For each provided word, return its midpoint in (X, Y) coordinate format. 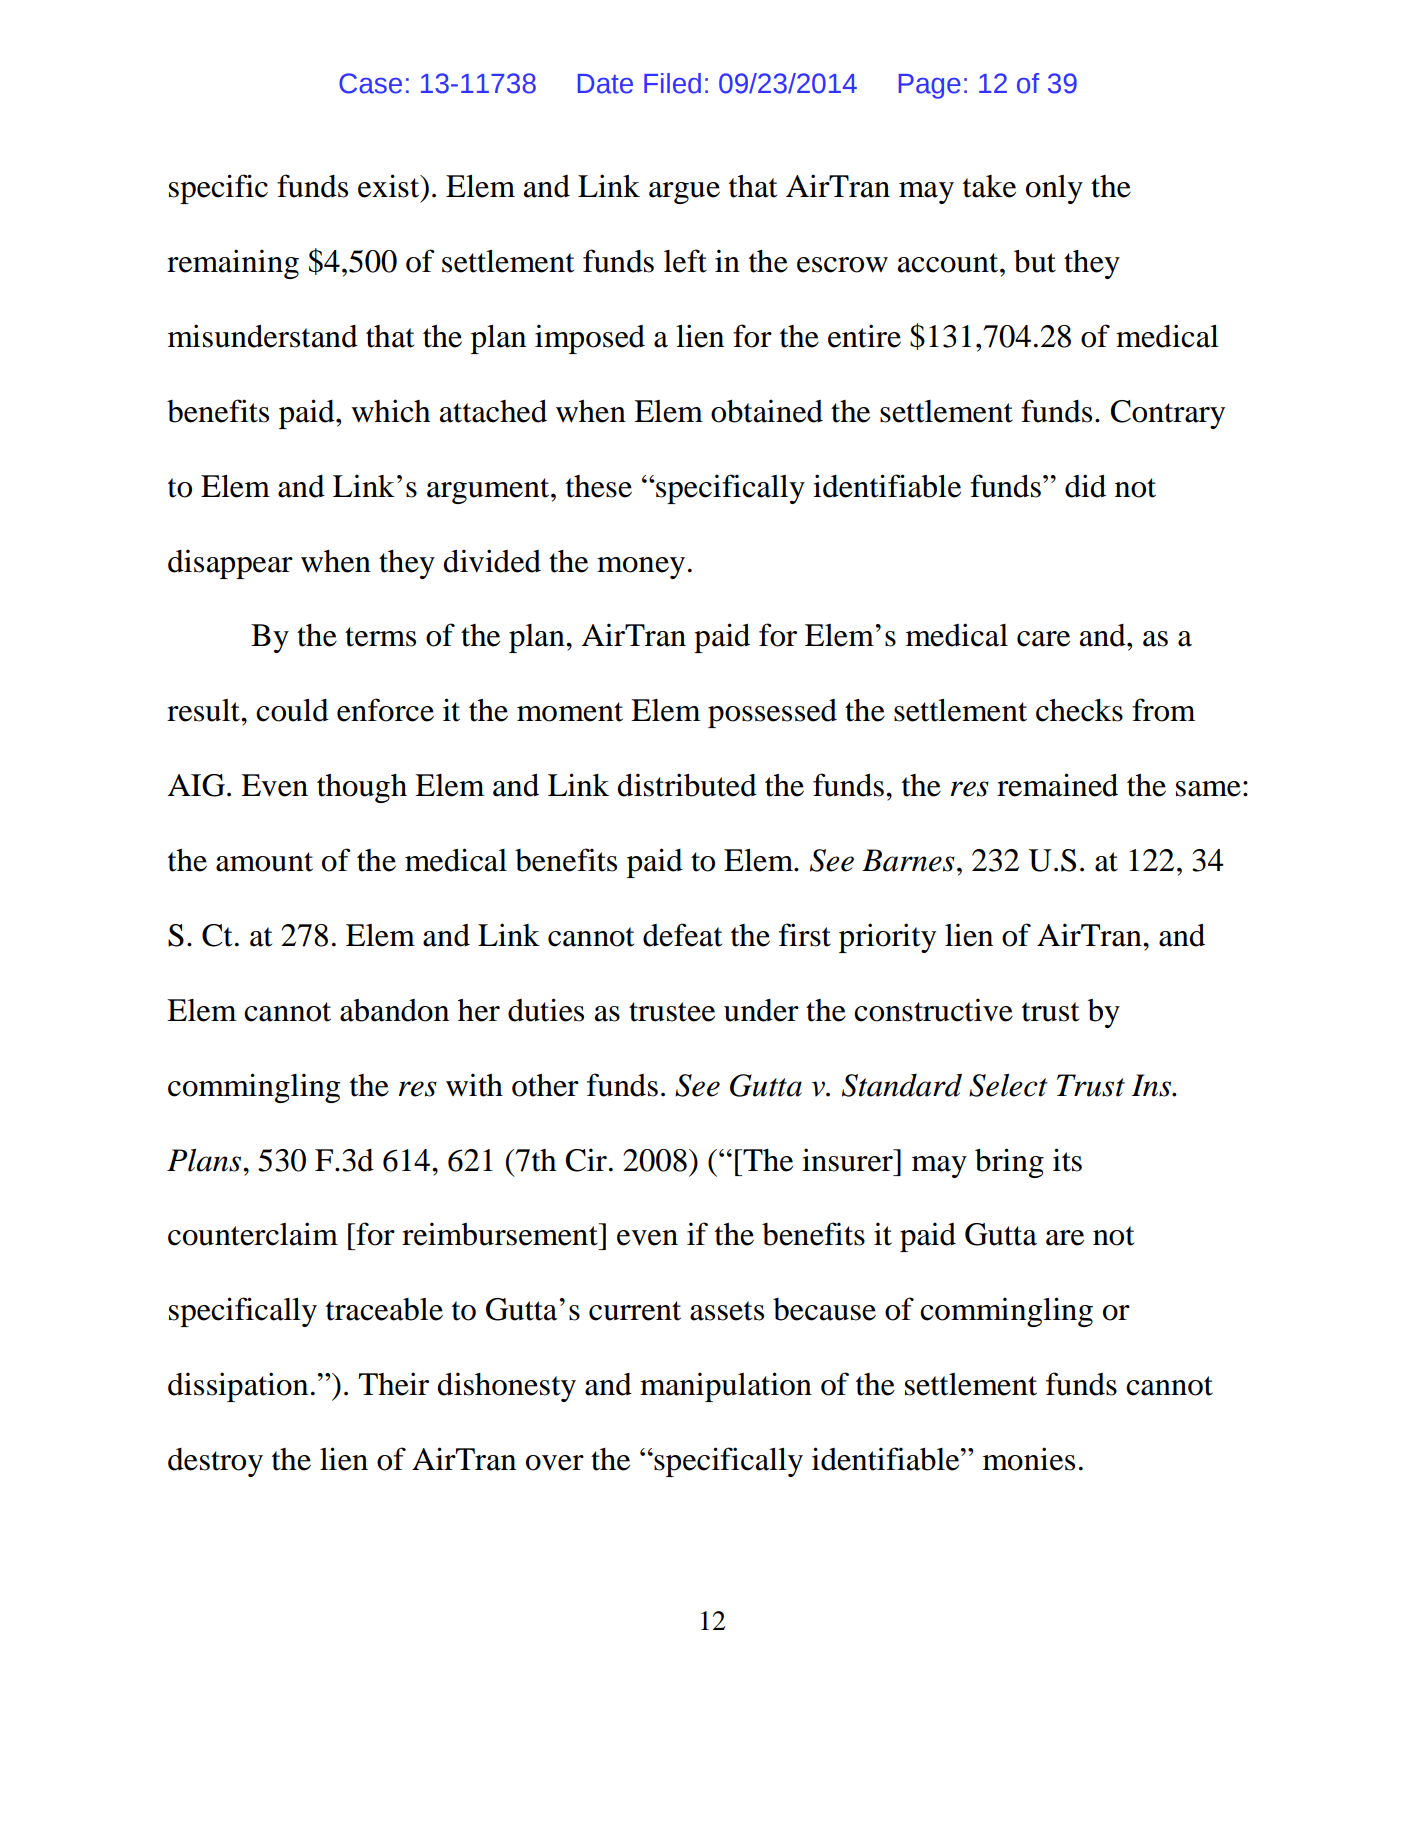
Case (370, 83)
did (1085, 486)
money (641, 568)
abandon (394, 1010)
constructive (933, 1010)
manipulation (726, 1387)
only (1054, 189)
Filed (672, 83)
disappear (230, 564)
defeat (682, 935)
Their (394, 1384)
